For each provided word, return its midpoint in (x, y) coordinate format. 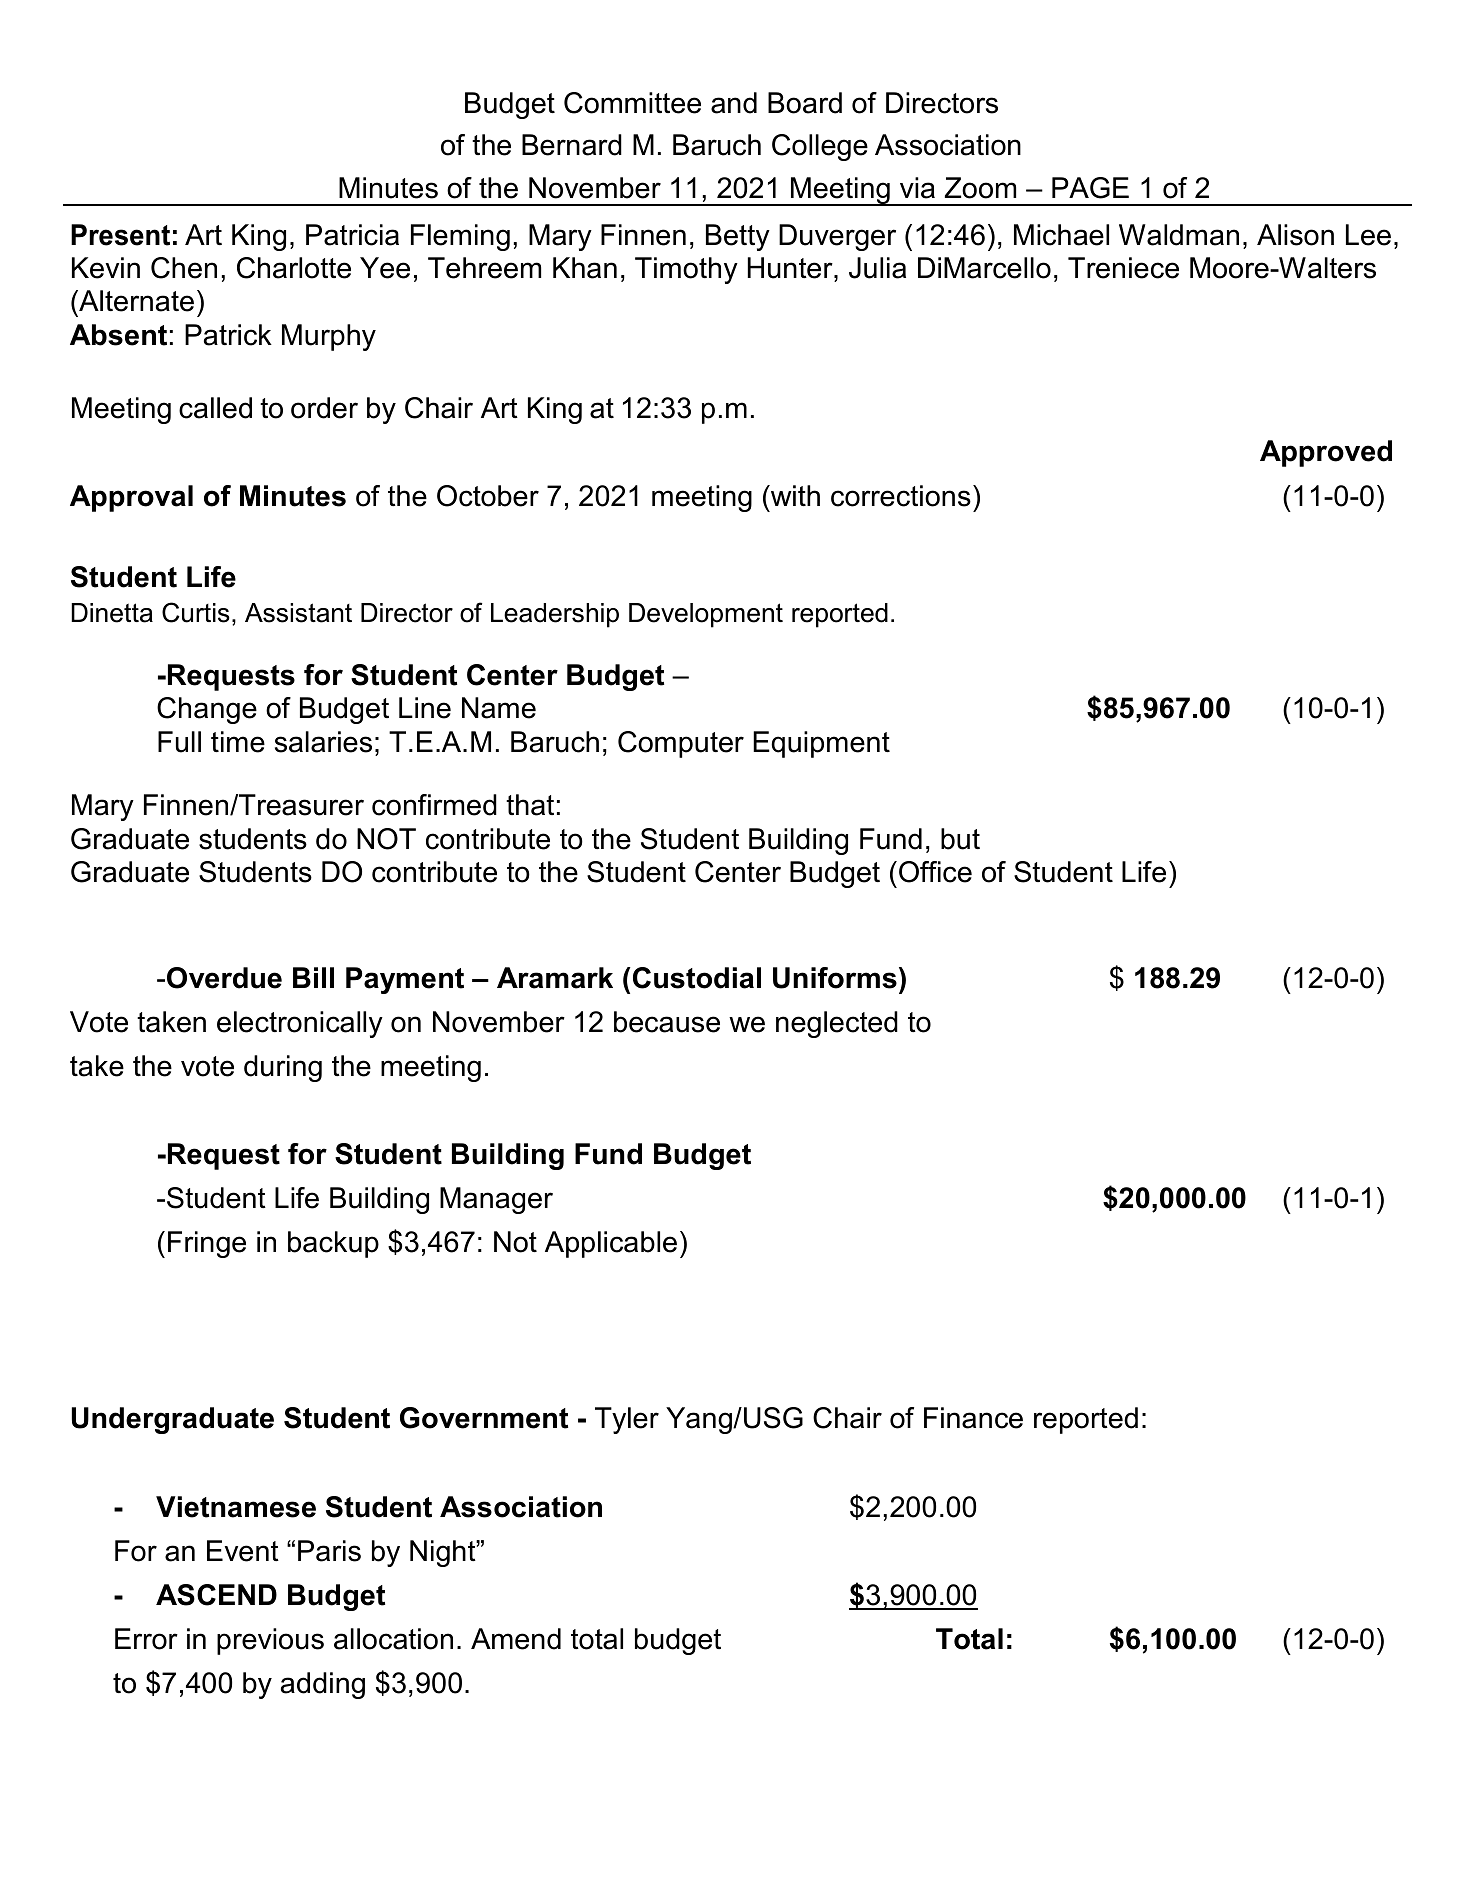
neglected (837, 1024)
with (794, 495)
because (667, 1022)
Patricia (352, 235)
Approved (1326, 453)
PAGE (1090, 188)
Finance (973, 1418)
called (215, 408)
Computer (681, 744)
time (238, 742)
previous (270, 1641)
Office (935, 872)
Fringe (207, 1244)
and (734, 103)
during (283, 1068)
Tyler (627, 1420)
